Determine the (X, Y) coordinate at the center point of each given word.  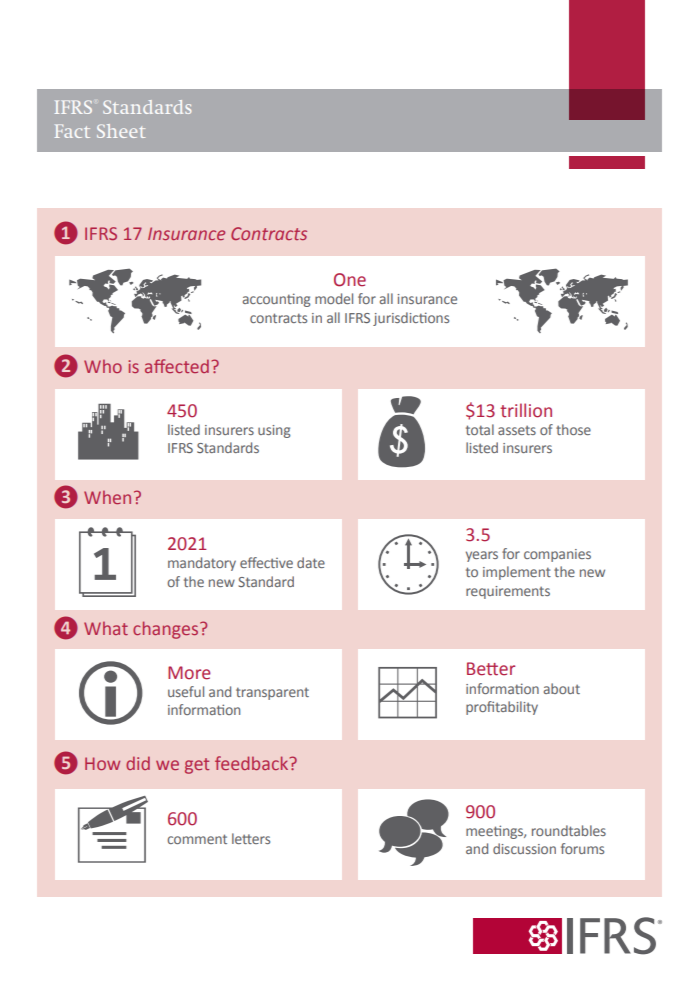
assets (517, 430)
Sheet (121, 131)
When (107, 497)
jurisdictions (411, 319)
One (350, 280)
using (274, 431)
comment (197, 839)
